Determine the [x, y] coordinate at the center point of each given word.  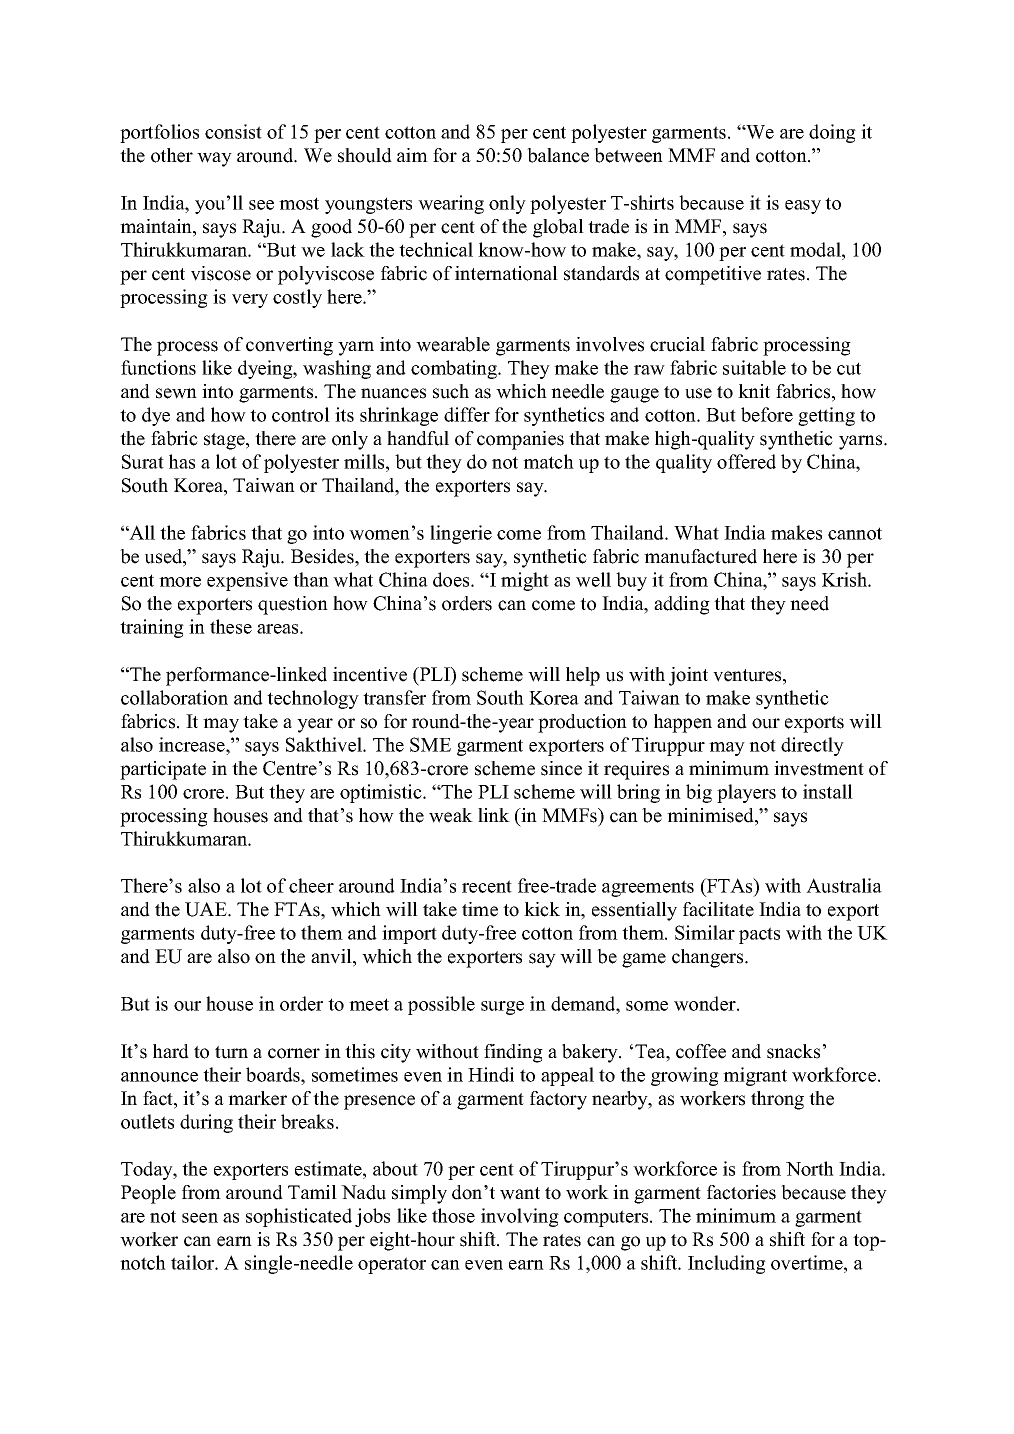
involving [520, 1217]
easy [803, 207]
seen [200, 1218]
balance [558, 155]
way [214, 159]
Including [727, 1264]
